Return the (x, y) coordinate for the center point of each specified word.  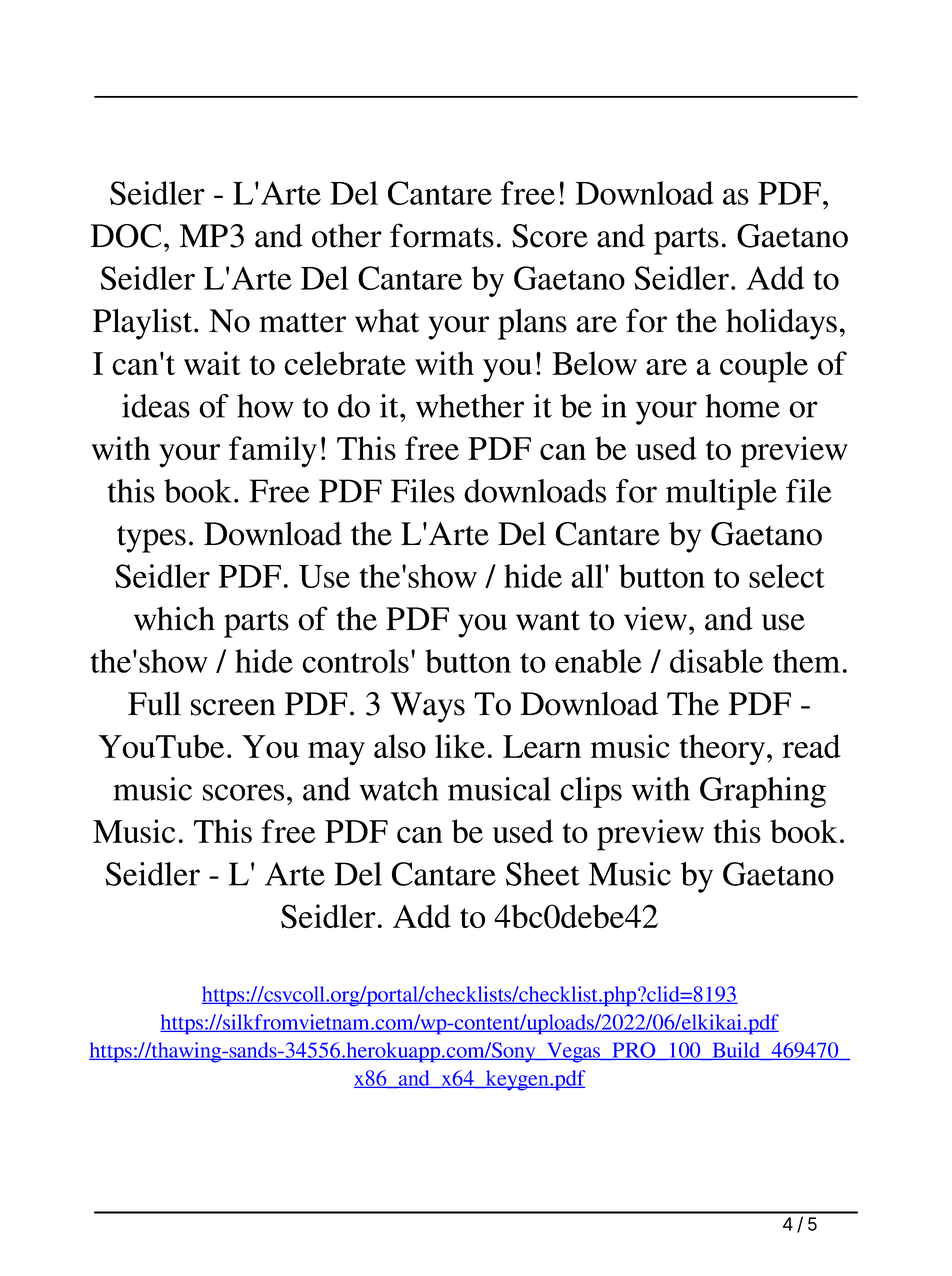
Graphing (763, 792)
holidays (781, 324)
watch (398, 789)
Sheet (543, 874)
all (588, 576)
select (787, 576)
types (151, 539)
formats (442, 235)
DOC (126, 236)
